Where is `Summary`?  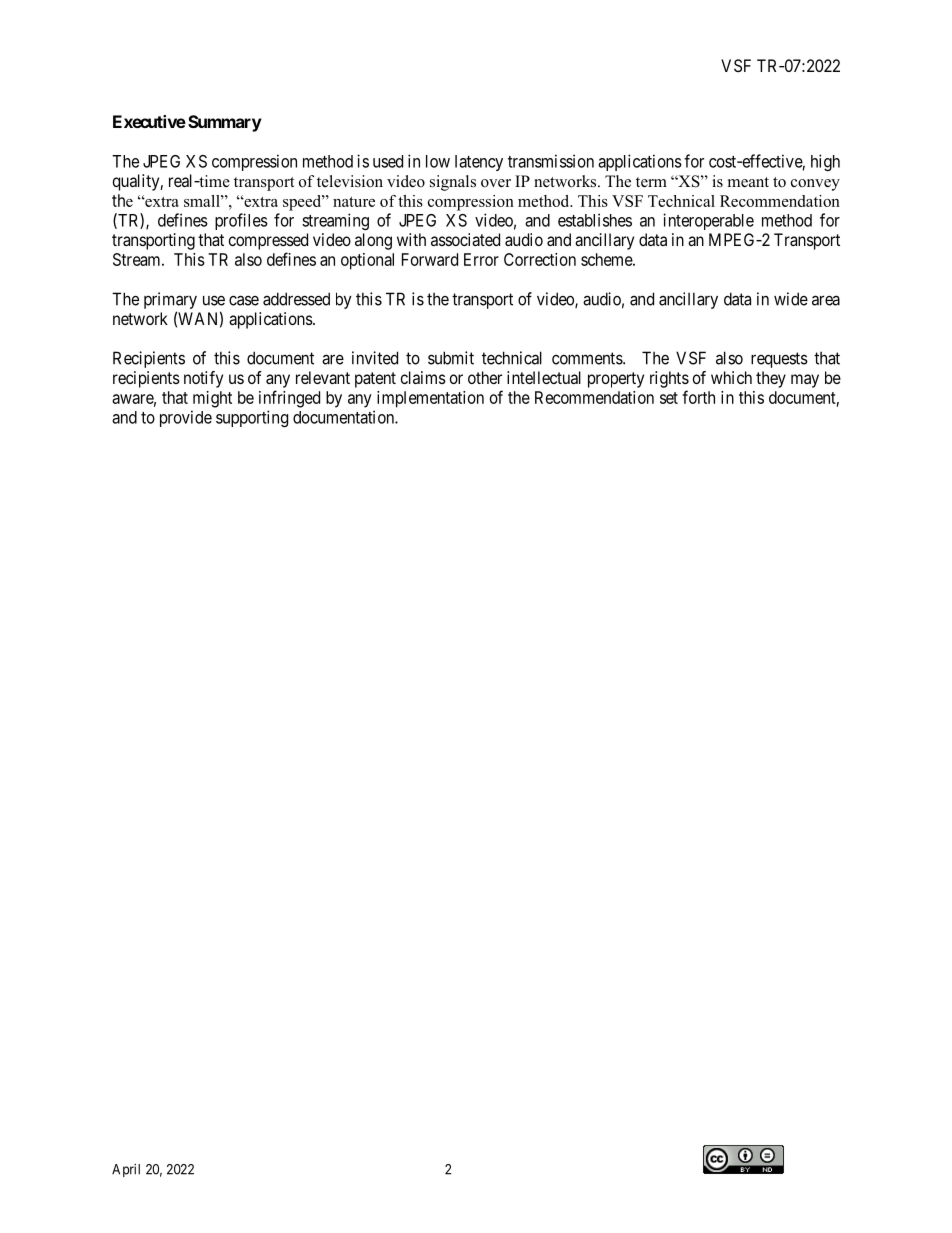
Summary is located at coordinates (225, 123).
